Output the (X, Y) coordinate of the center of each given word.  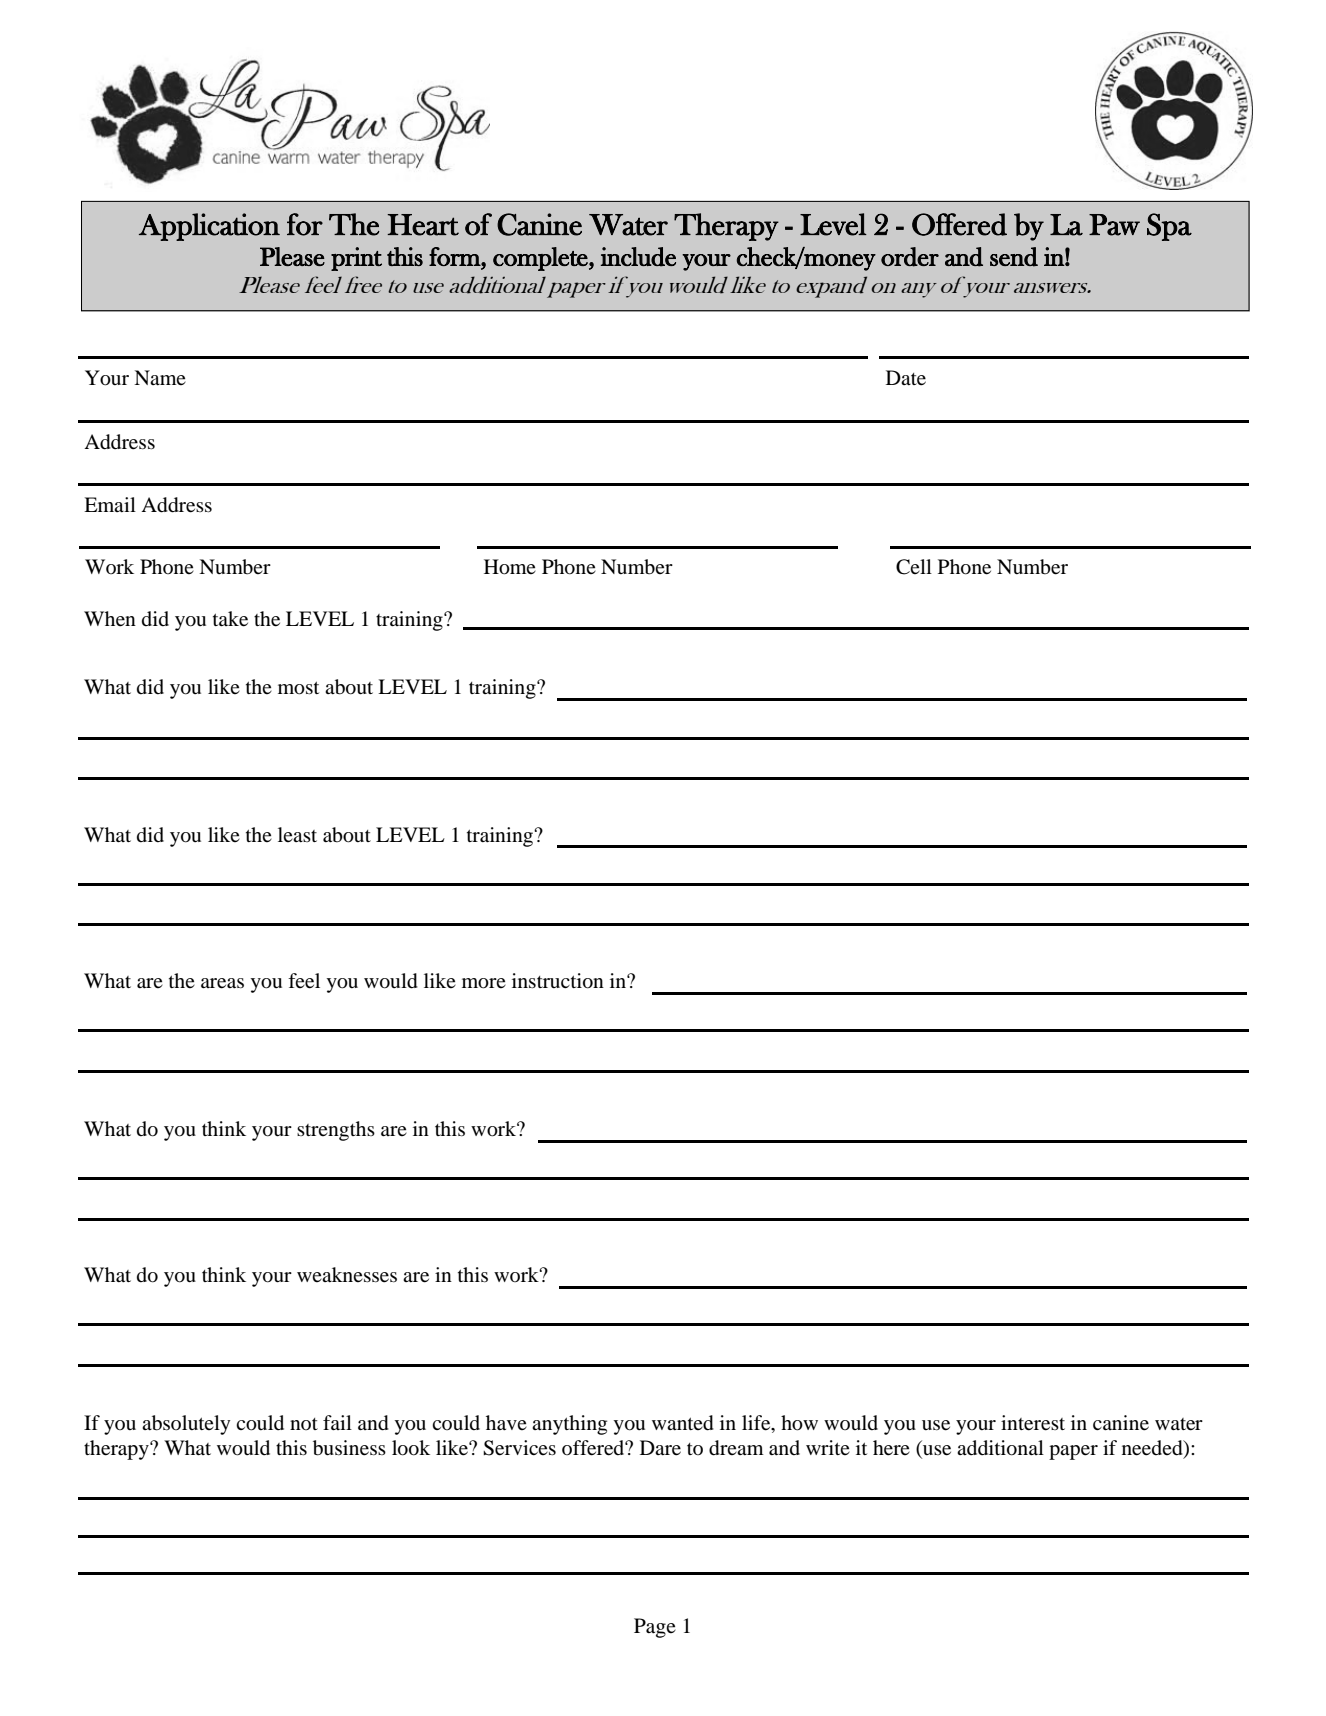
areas (222, 983)
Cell (914, 567)
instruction (558, 981)
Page (655, 1628)
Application (209, 227)
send (1014, 257)
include (638, 257)
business (349, 1448)
